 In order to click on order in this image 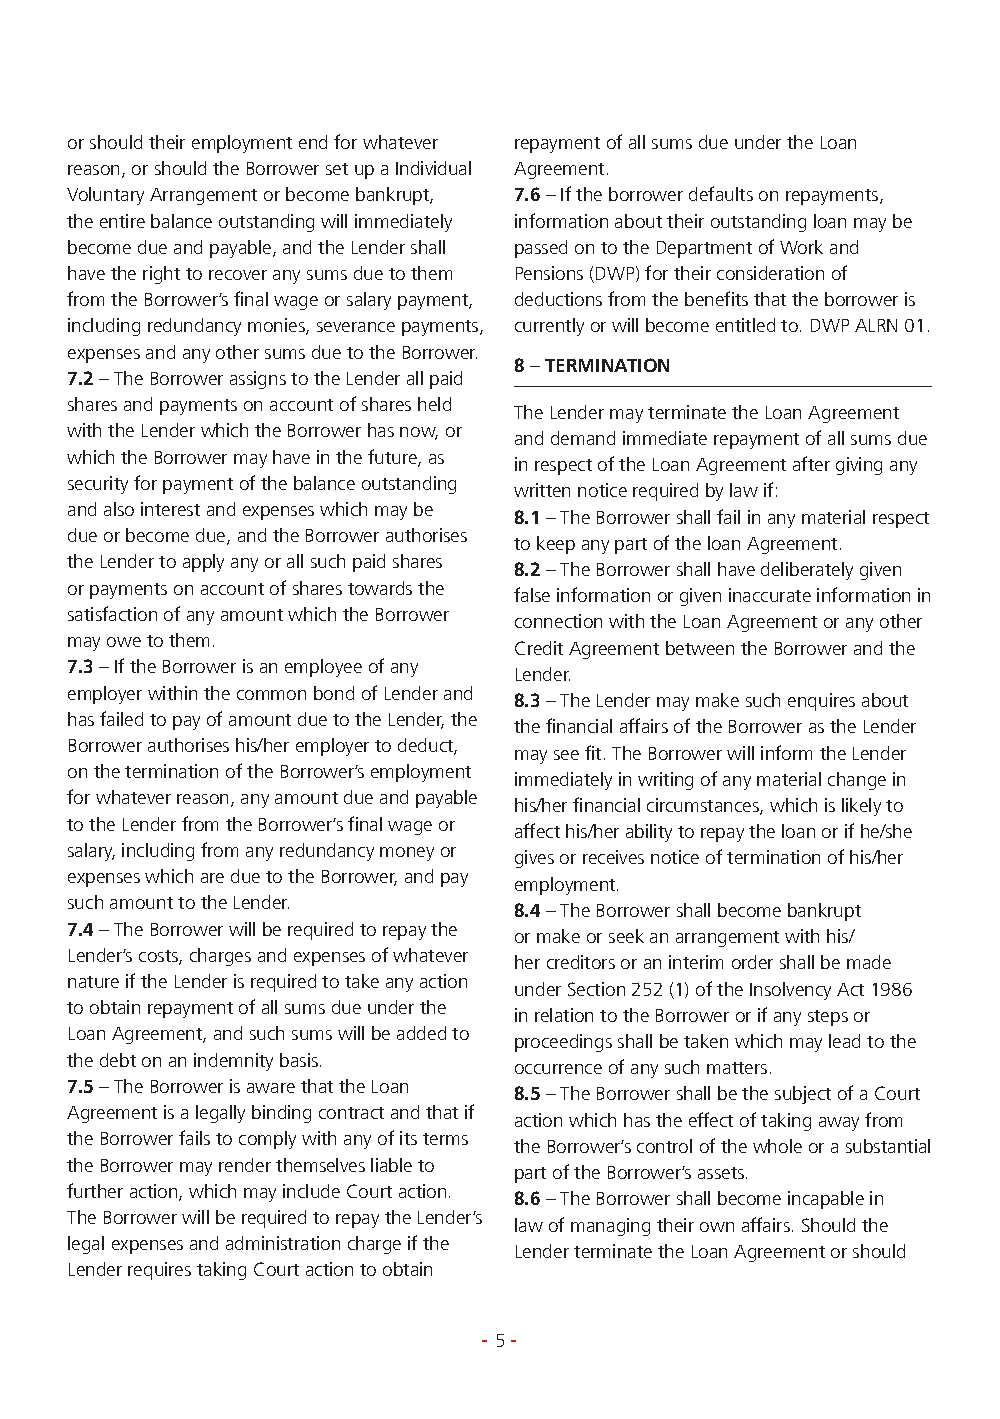, I will do `click(752, 962)`.
